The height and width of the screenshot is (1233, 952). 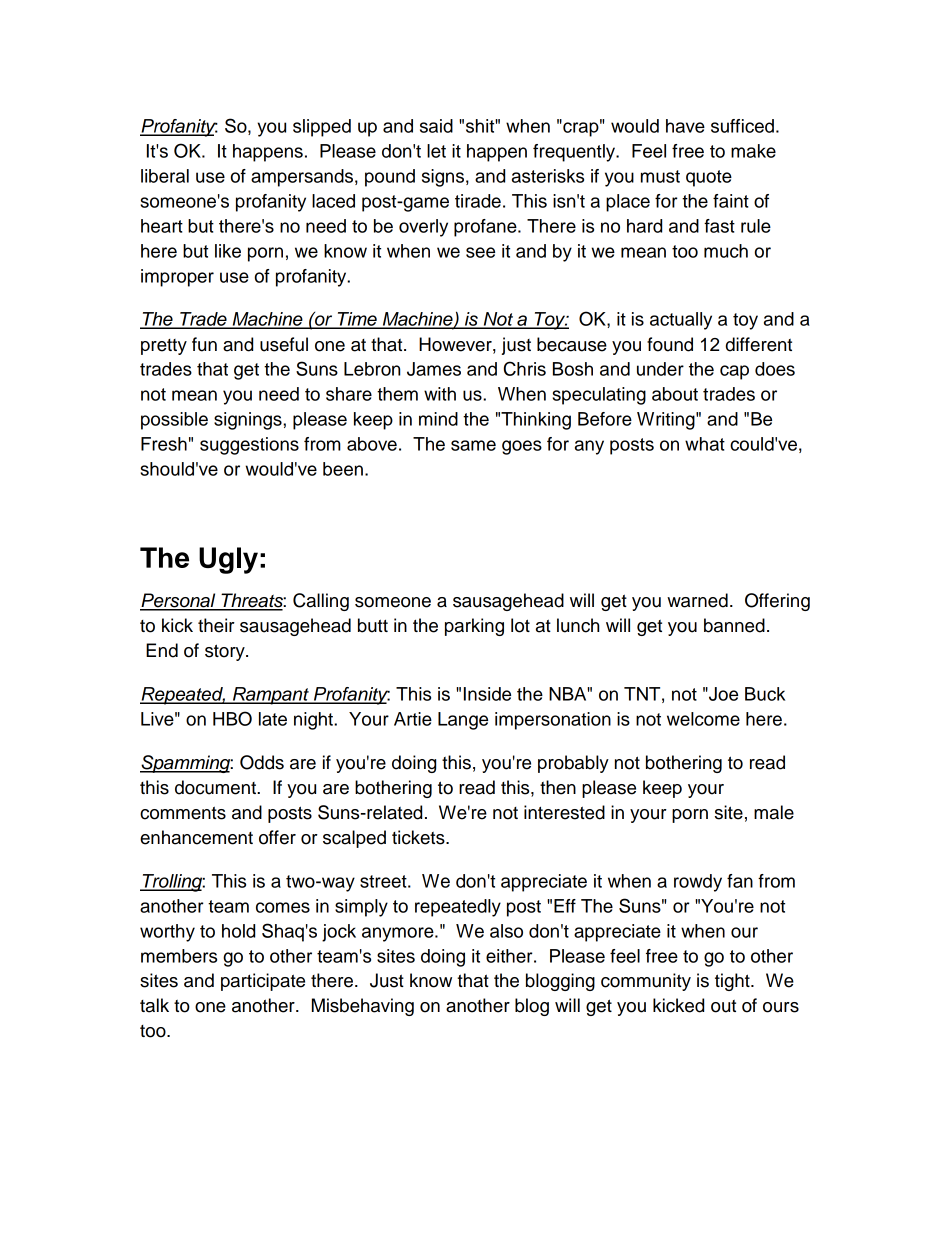 I want to click on participate, so click(x=263, y=982).
